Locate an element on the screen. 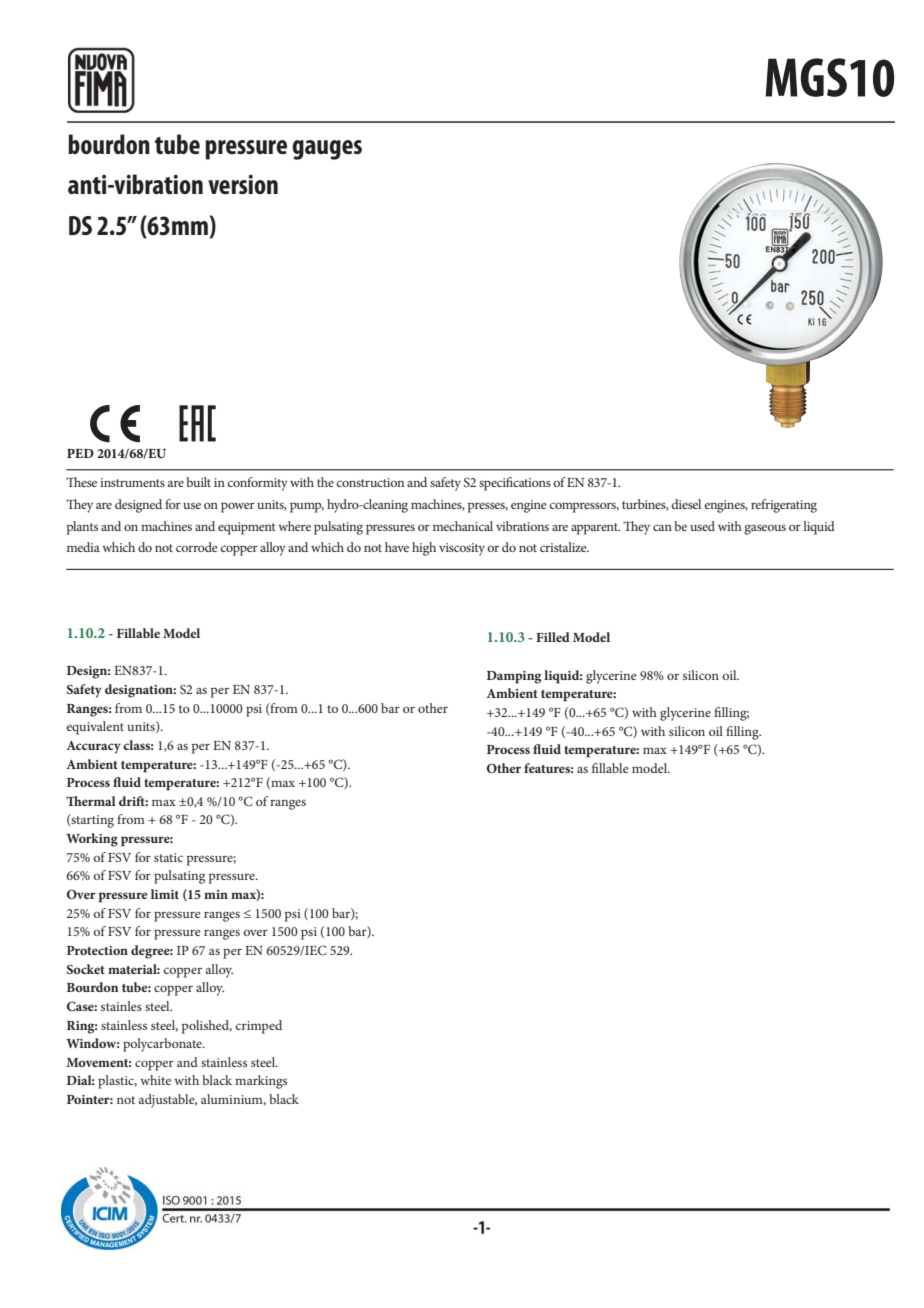 This screenshot has width=924, height=1308. Filled is located at coordinates (553, 637).
